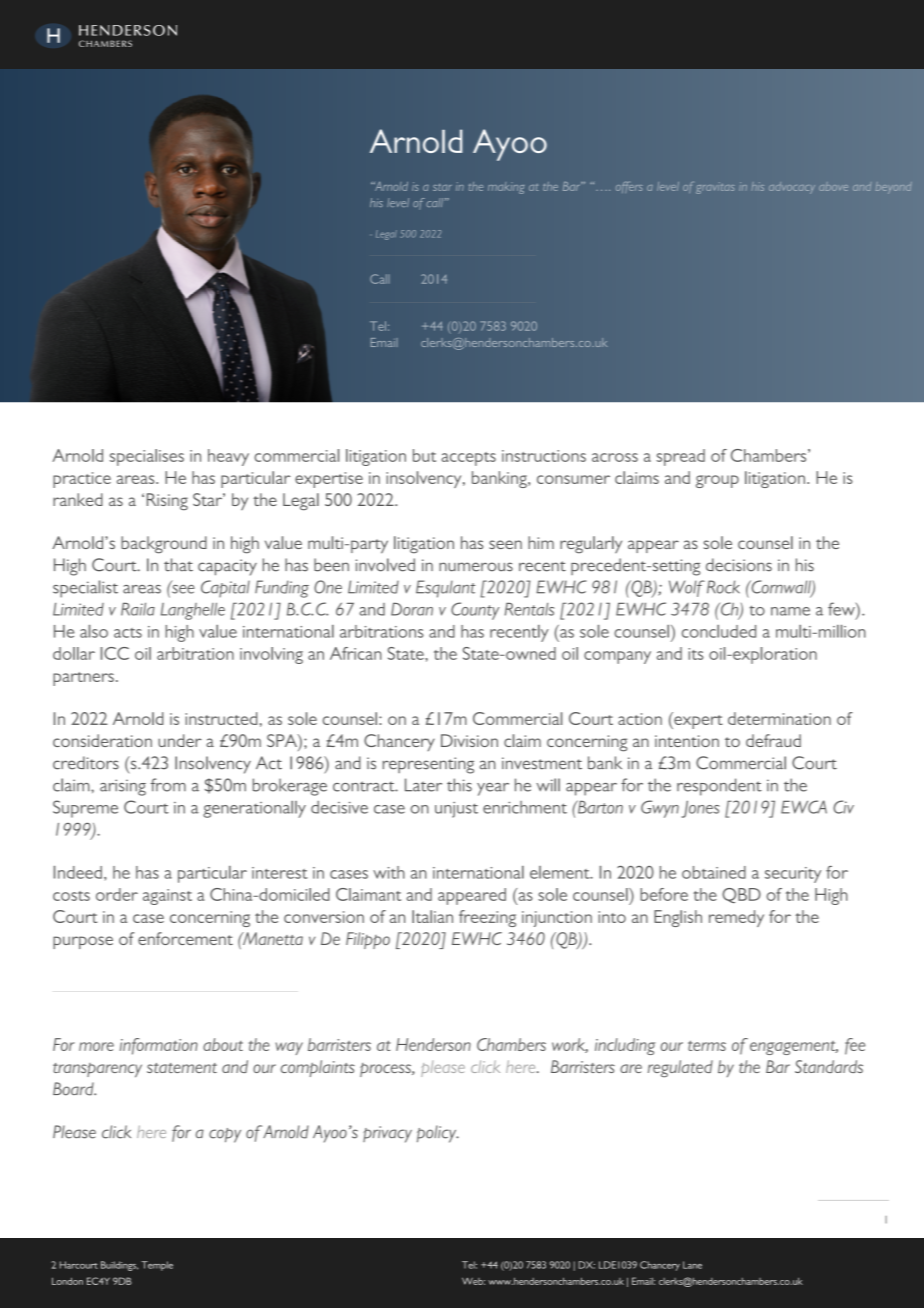  I want to click on decisions, so click(739, 565).
